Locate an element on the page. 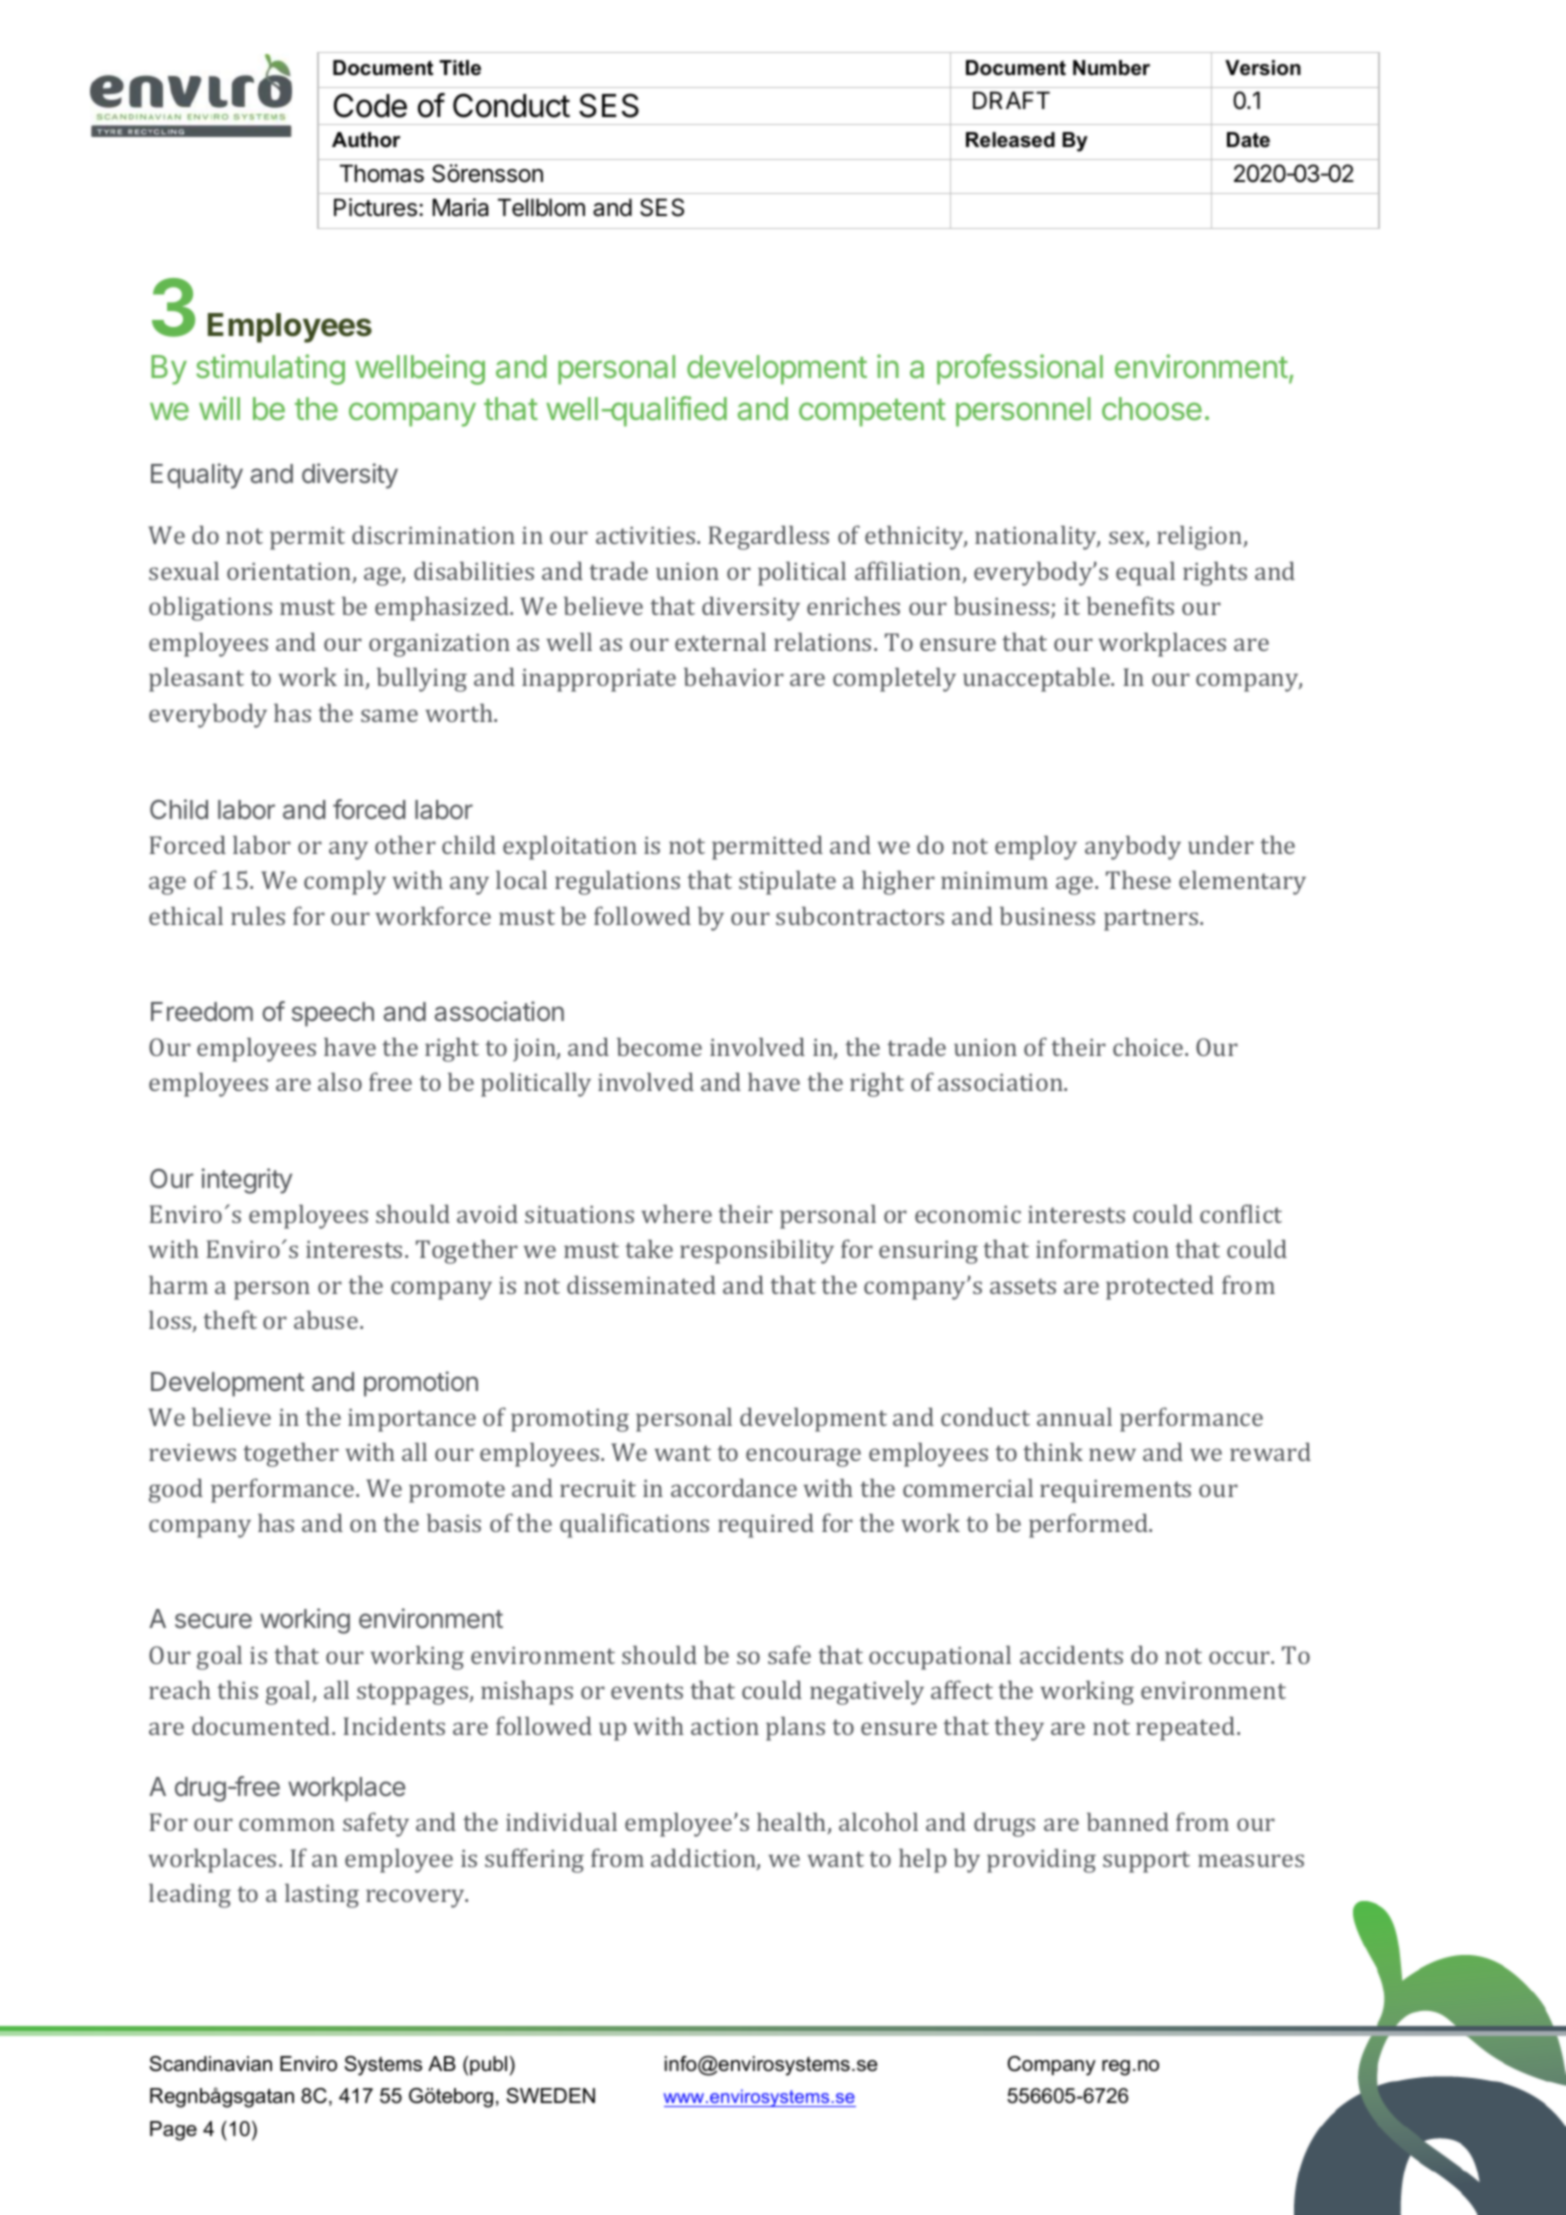 The image size is (1566, 2215). Scandinavian is located at coordinates (210, 2064).
